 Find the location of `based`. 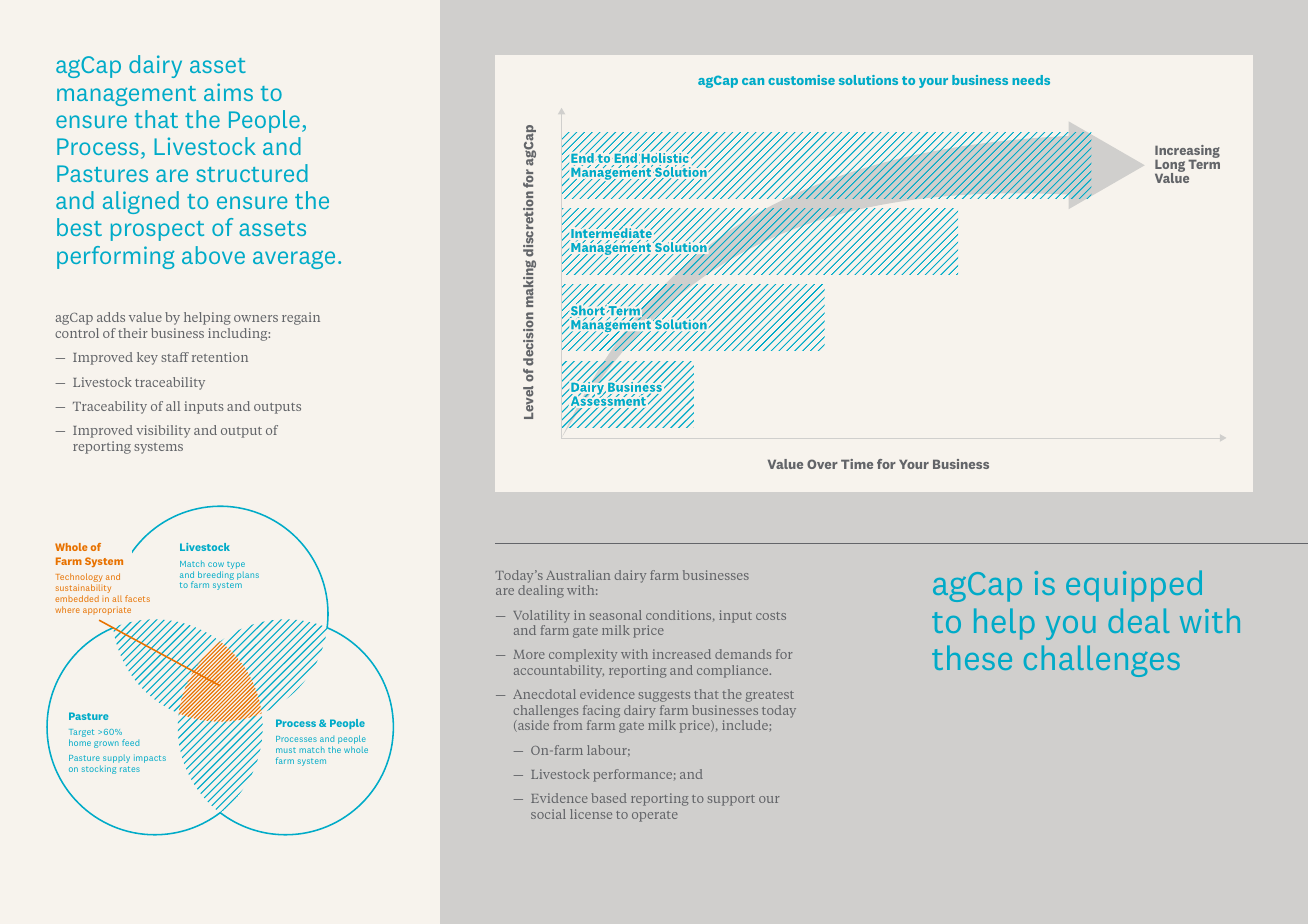

based is located at coordinates (609, 798).
